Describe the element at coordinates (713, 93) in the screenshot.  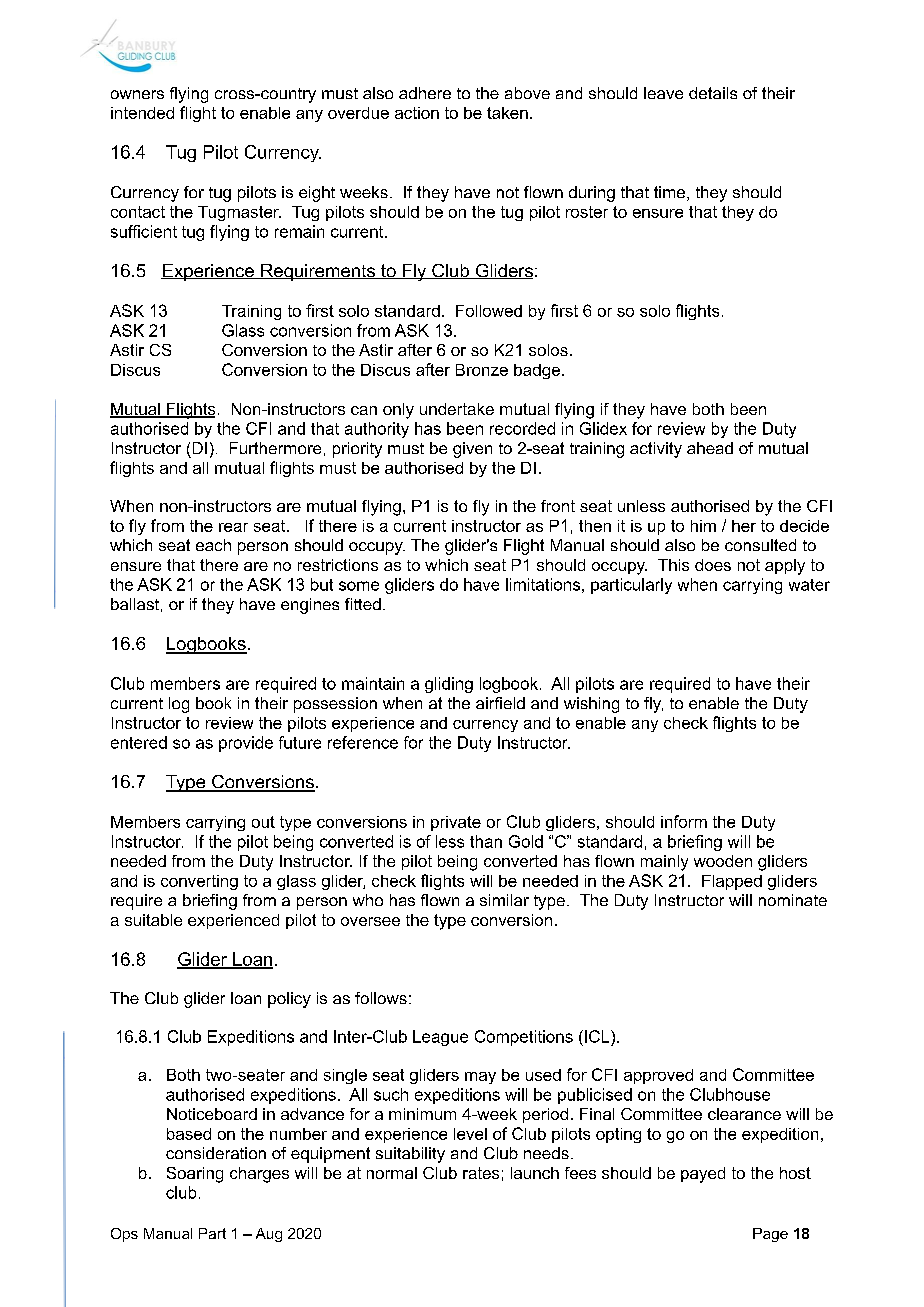
I see `details` at that location.
